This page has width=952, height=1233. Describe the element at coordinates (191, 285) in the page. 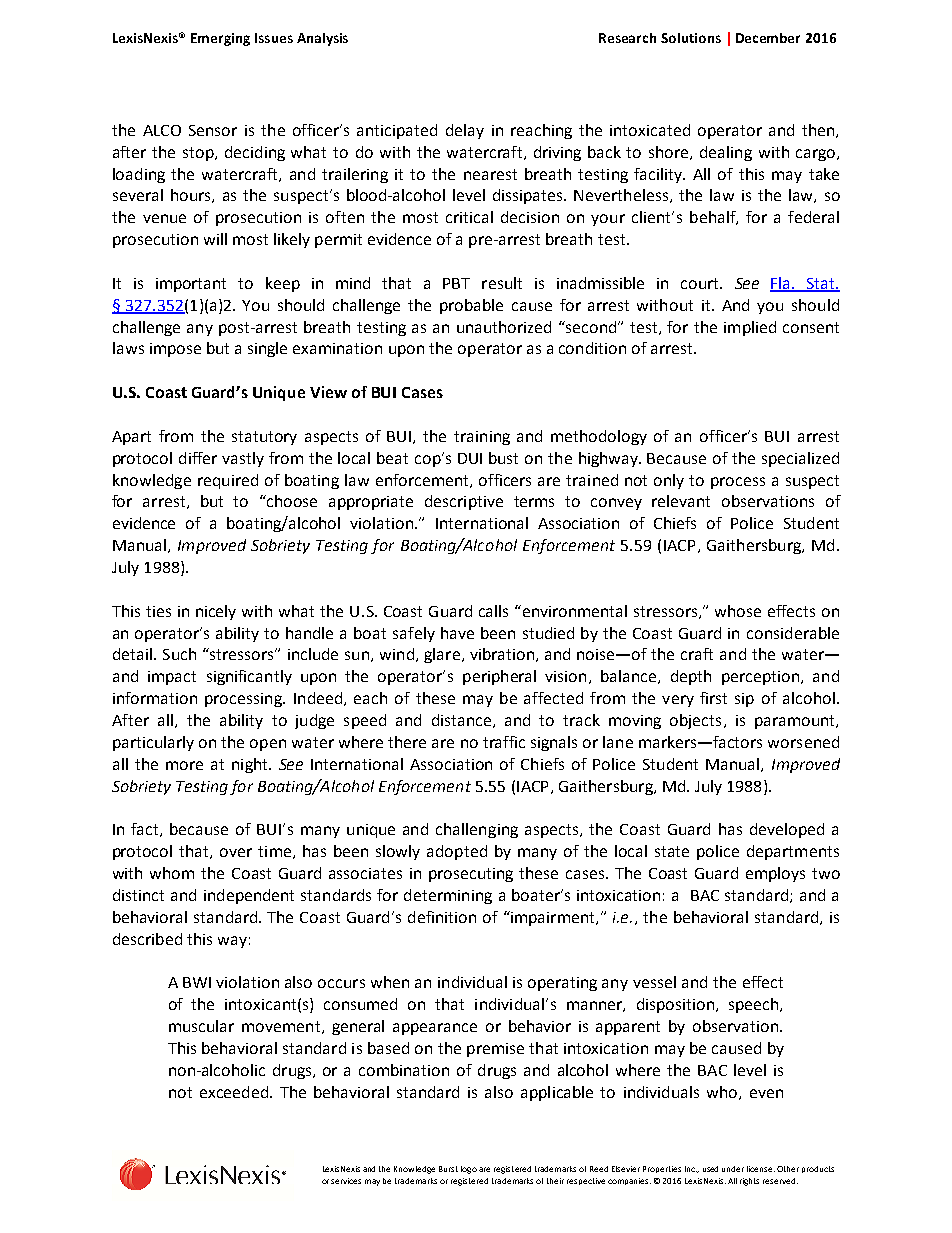

I see `important` at that location.
